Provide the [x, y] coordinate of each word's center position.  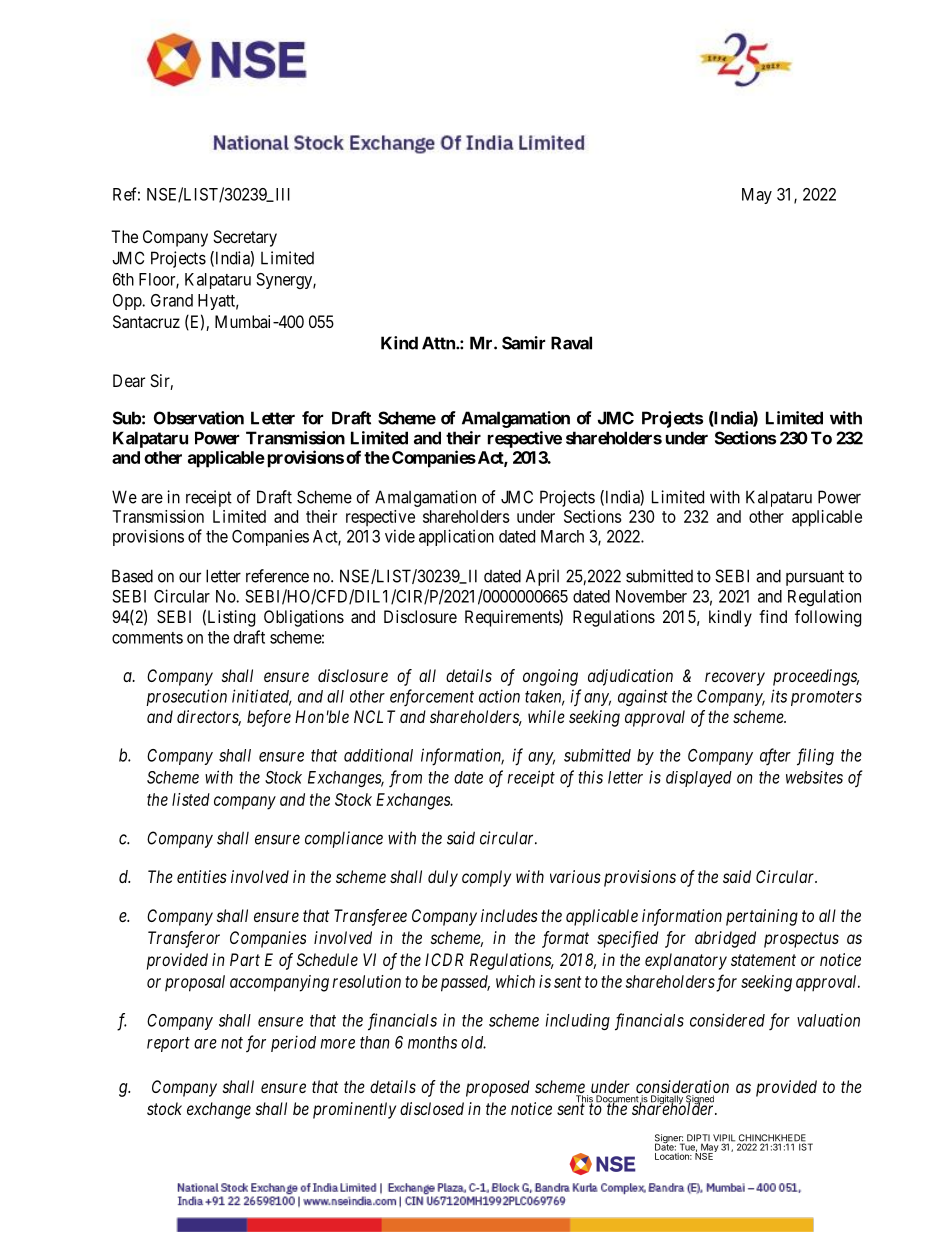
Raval [571, 343]
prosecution [186, 697]
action [499, 696]
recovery [735, 679]
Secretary [245, 238]
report [168, 1044]
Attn [439, 343]
